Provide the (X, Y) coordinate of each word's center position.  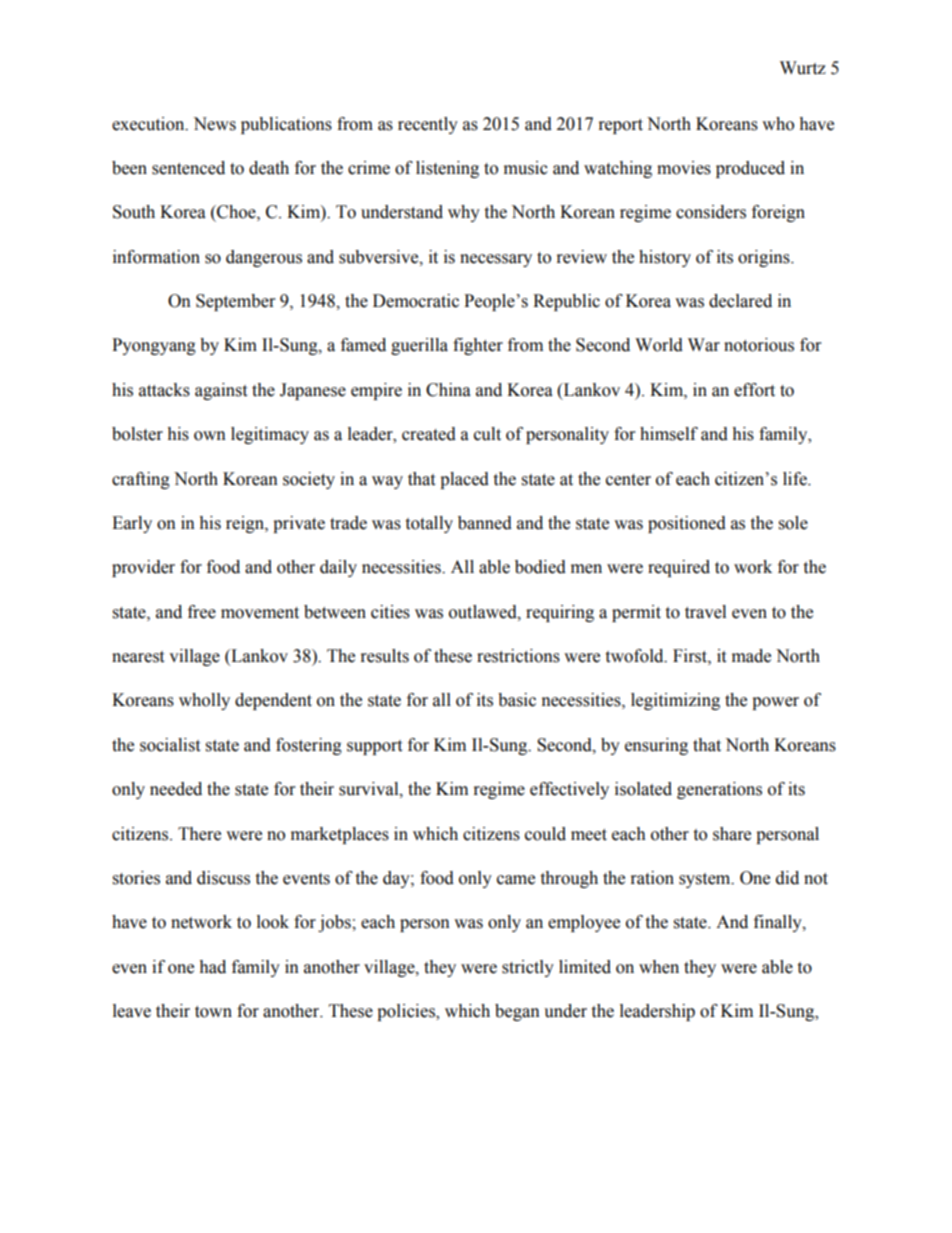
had (212, 967)
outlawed (484, 612)
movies (684, 168)
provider (143, 568)
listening (447, 169)
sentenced (188, 168)
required (679, 568)
